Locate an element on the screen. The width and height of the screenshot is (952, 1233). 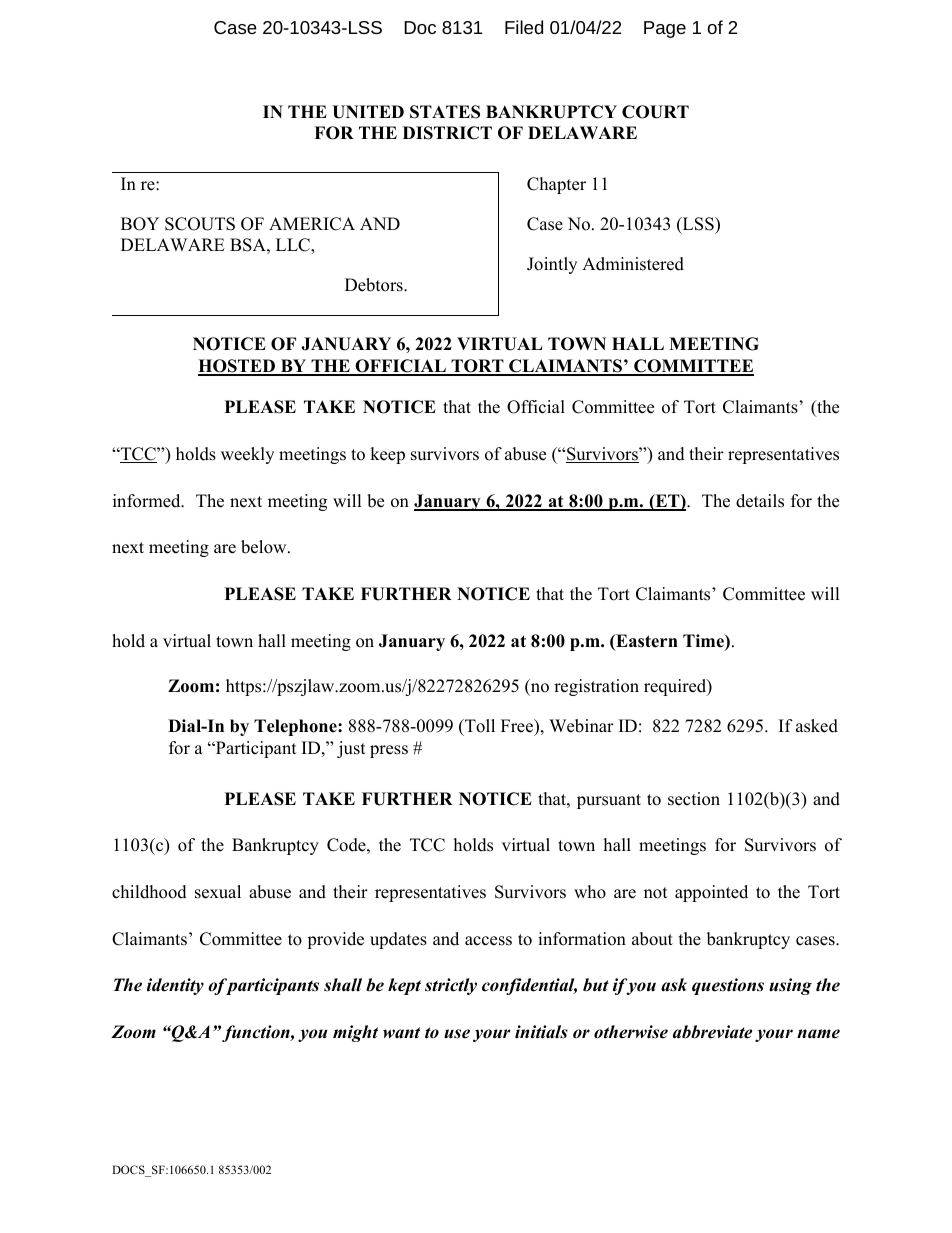
UNITED is located at coordinates (368, 112).
